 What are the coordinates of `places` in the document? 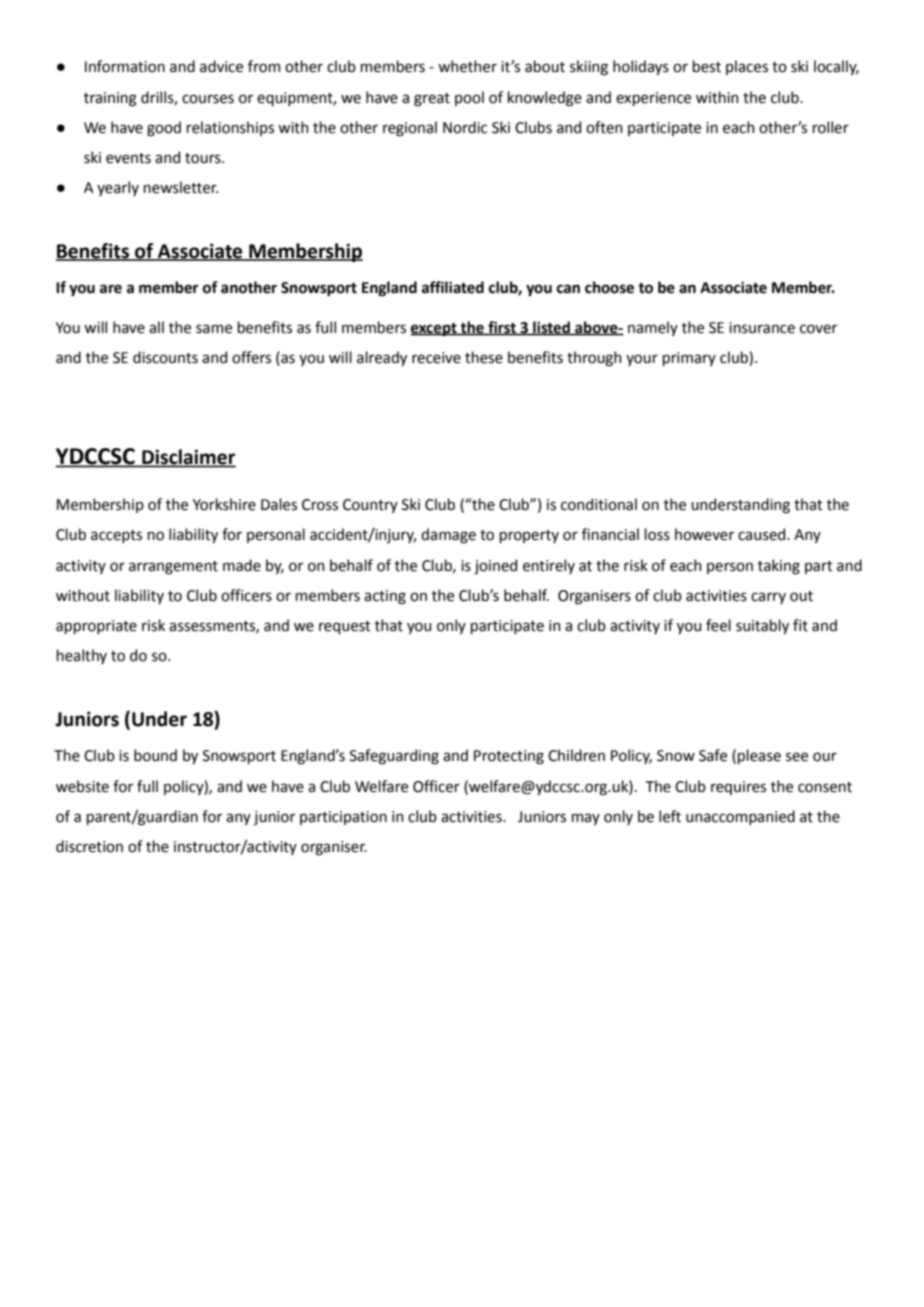 It's located at (747, 67).
